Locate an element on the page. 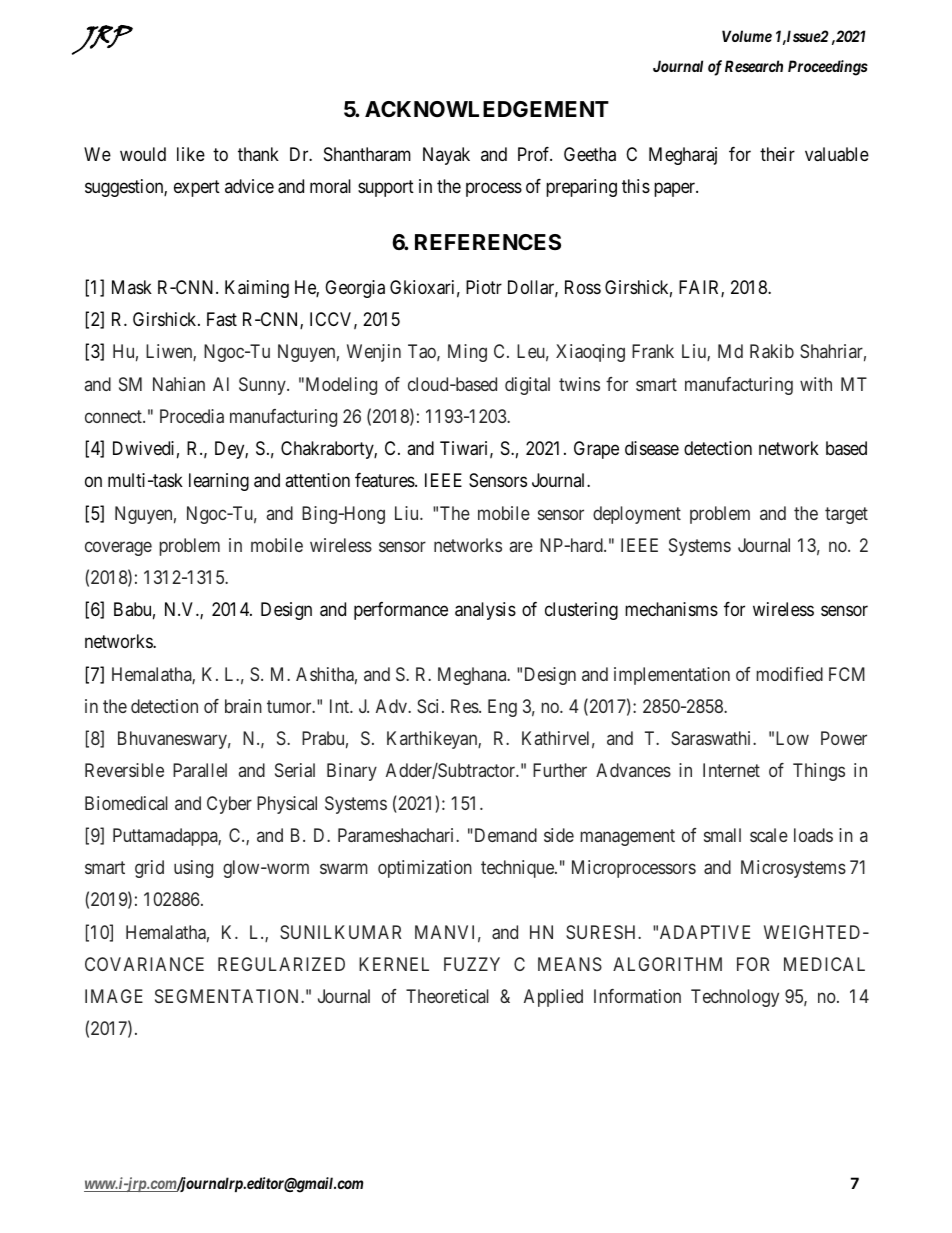 This image has width=952, height=1233. REFERENCES is located at coordinates (488, 242).
